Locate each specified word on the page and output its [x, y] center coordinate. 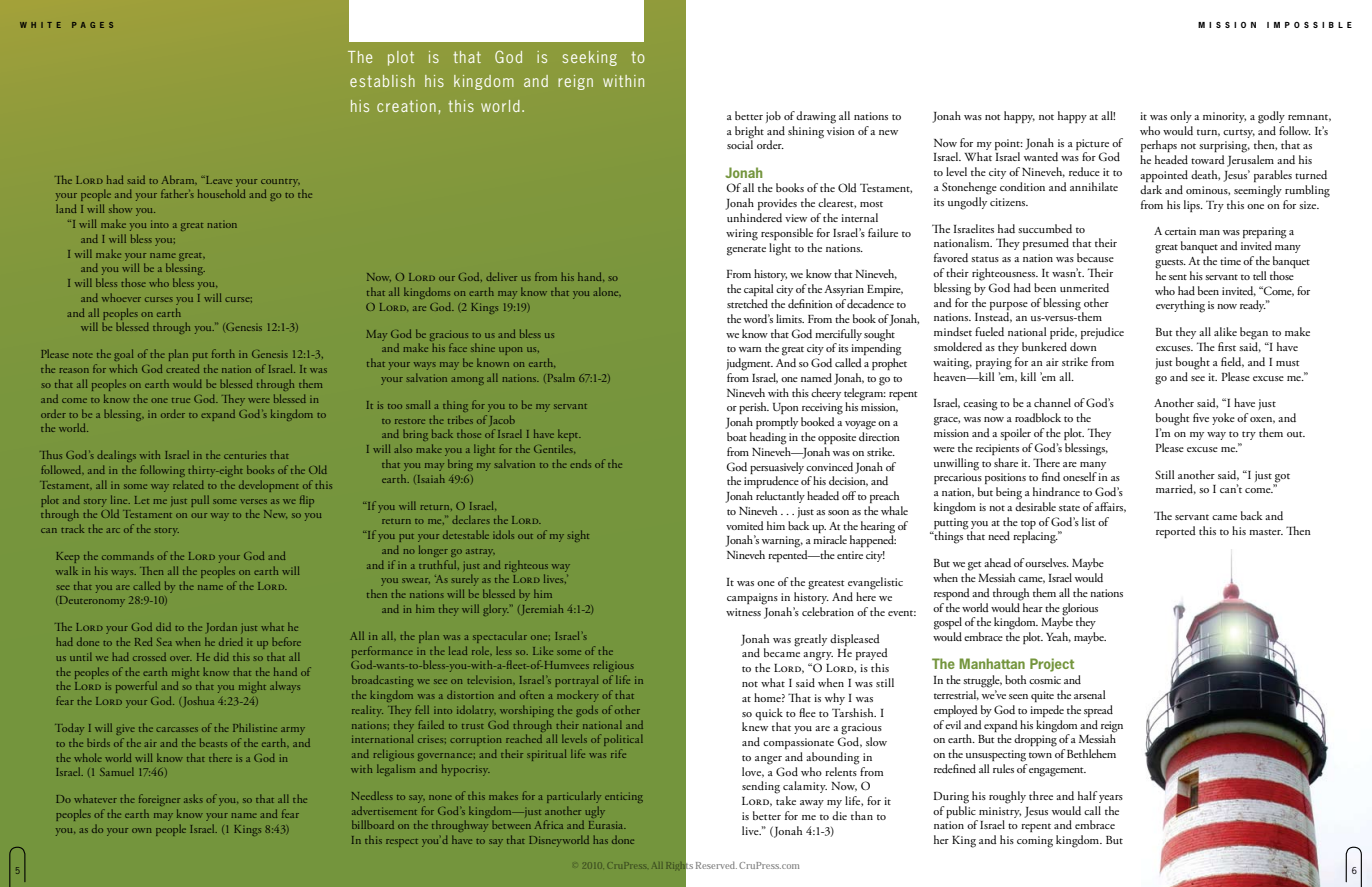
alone [607, 291]
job [773, 117]
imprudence [771, 482]
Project [1052, 665]
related [188, 484]
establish [382, 81]
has [600, 839]
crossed [149, 657]
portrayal [576, 681]
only [1181, 117]
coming [1035, 842]
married [1176, 489]
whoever [121, 297]
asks [193, 798]
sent [1178, 277]
